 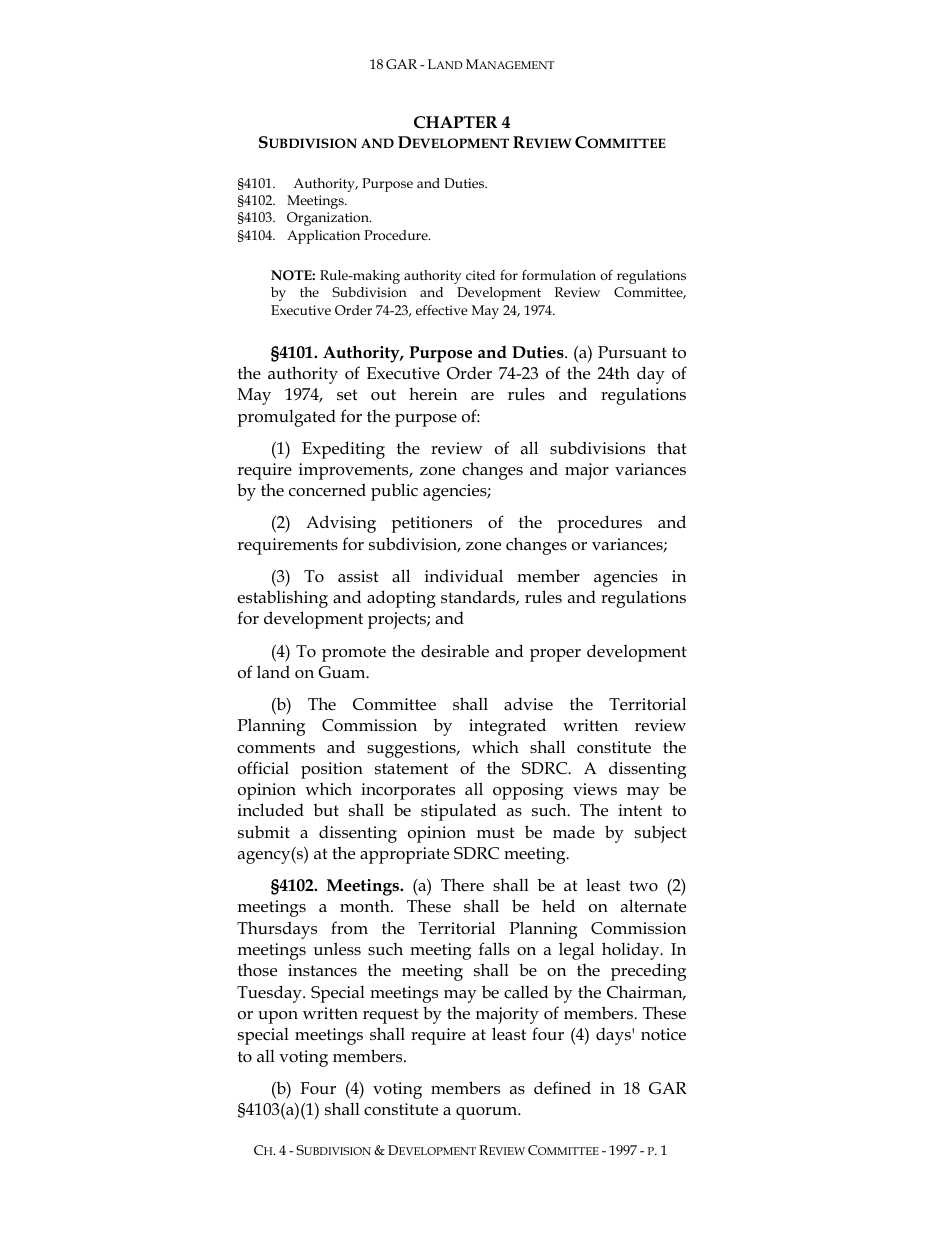 I want to click on formulation, so click(x=559, y=275).
